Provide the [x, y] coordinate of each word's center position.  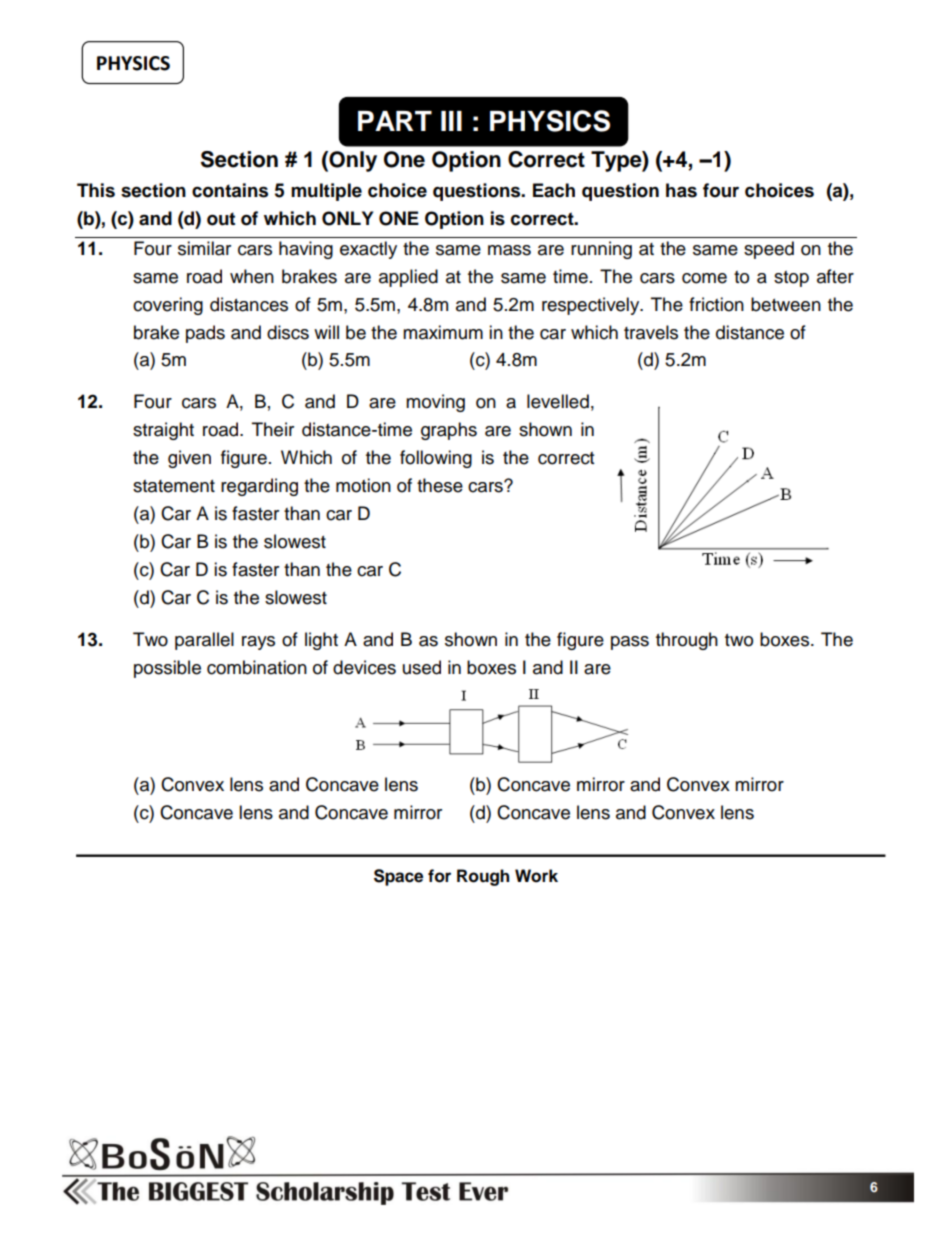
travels [651, 332]
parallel [204, 641]
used [422, 667]
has [681, 190]
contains [230, 190]
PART [395, 121]
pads [205, 334]
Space [398, 877]
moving [435, 403]
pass [630, 643]
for [439, 876]
